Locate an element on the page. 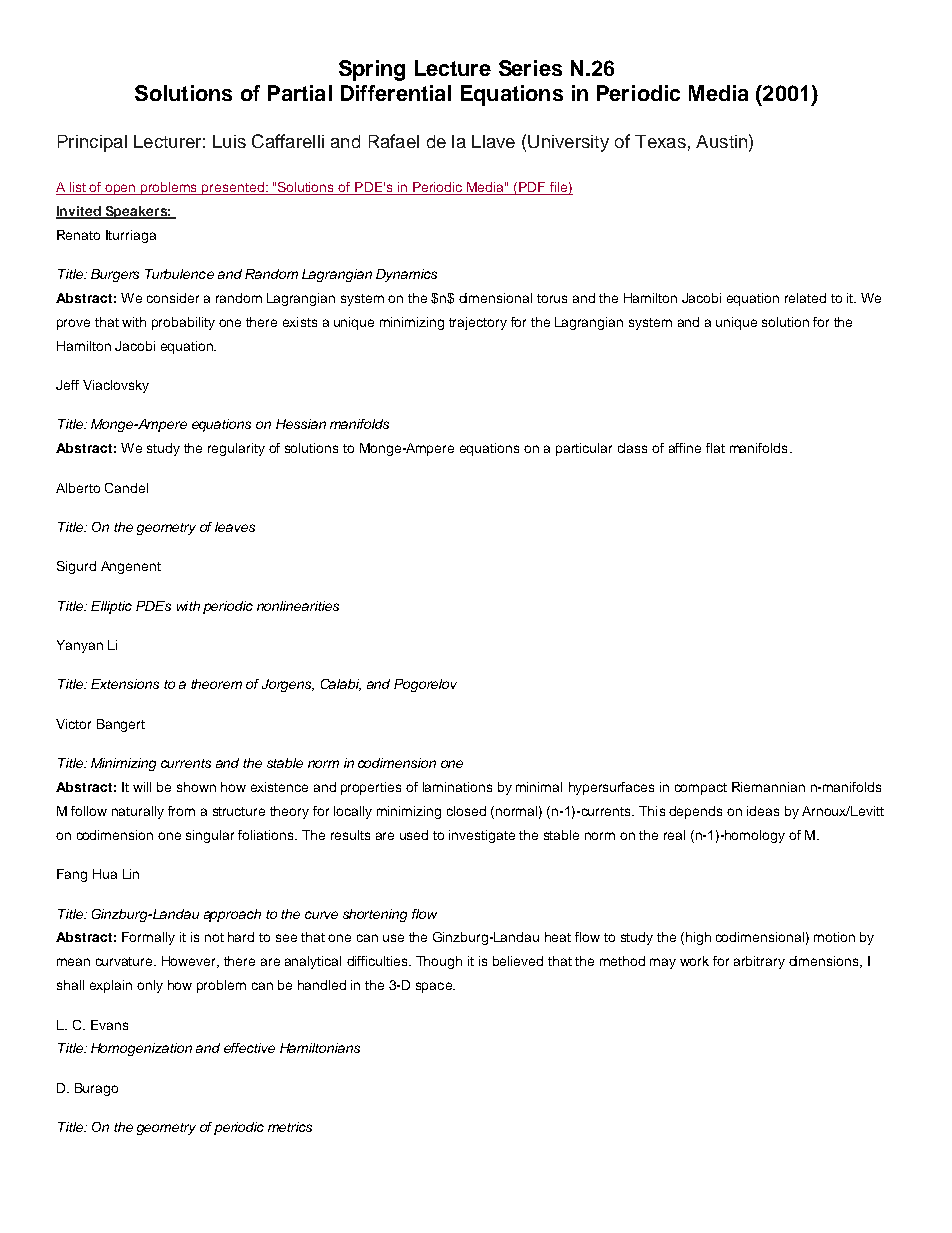 Image resolution: width=952 pixels, height=1233 pixels. space is located at coordinates (435, 987).
